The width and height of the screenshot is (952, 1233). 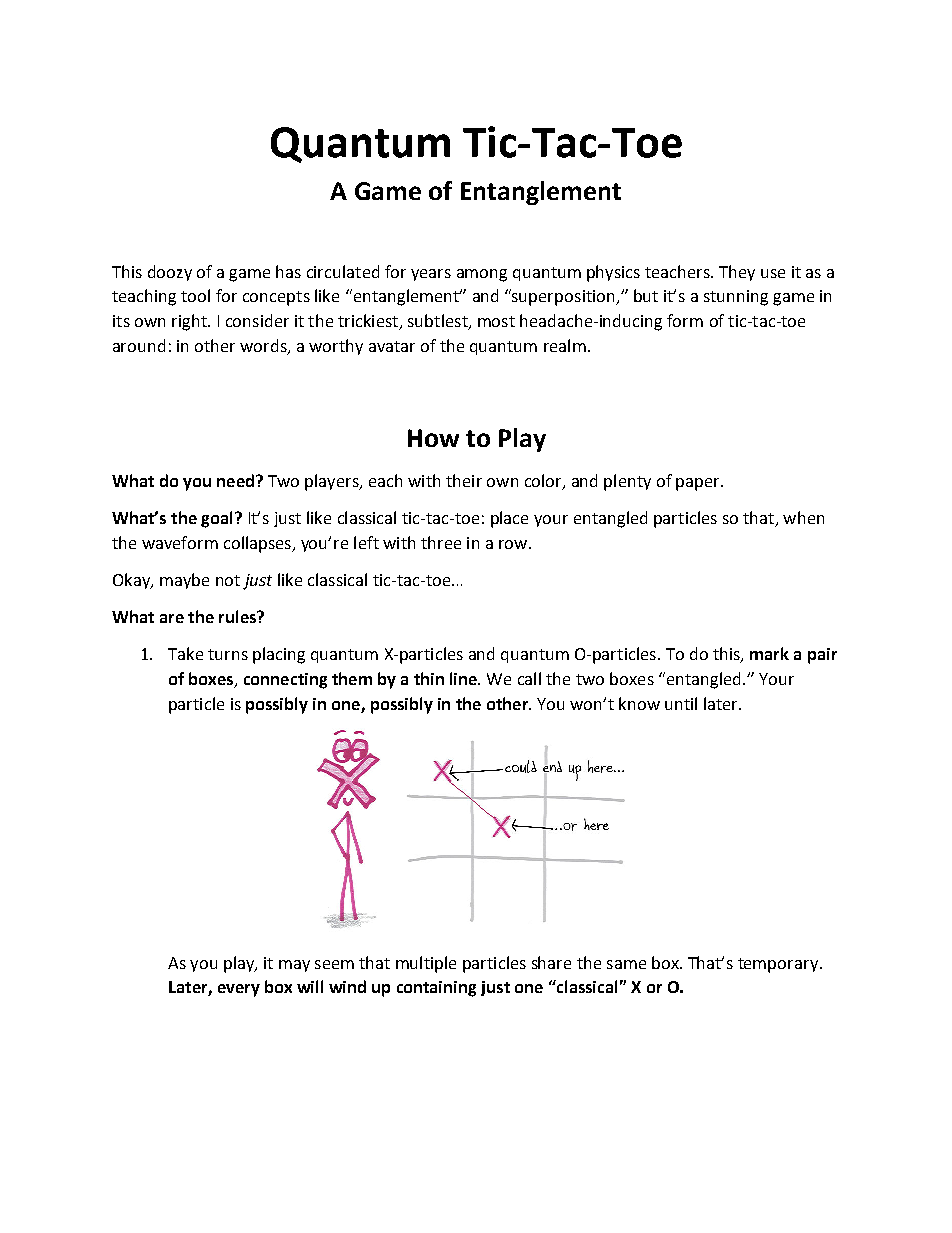 What do you see at coordinates (238, 616) in the screenshot?
I see `rules` at bounding box center [238, 616].
